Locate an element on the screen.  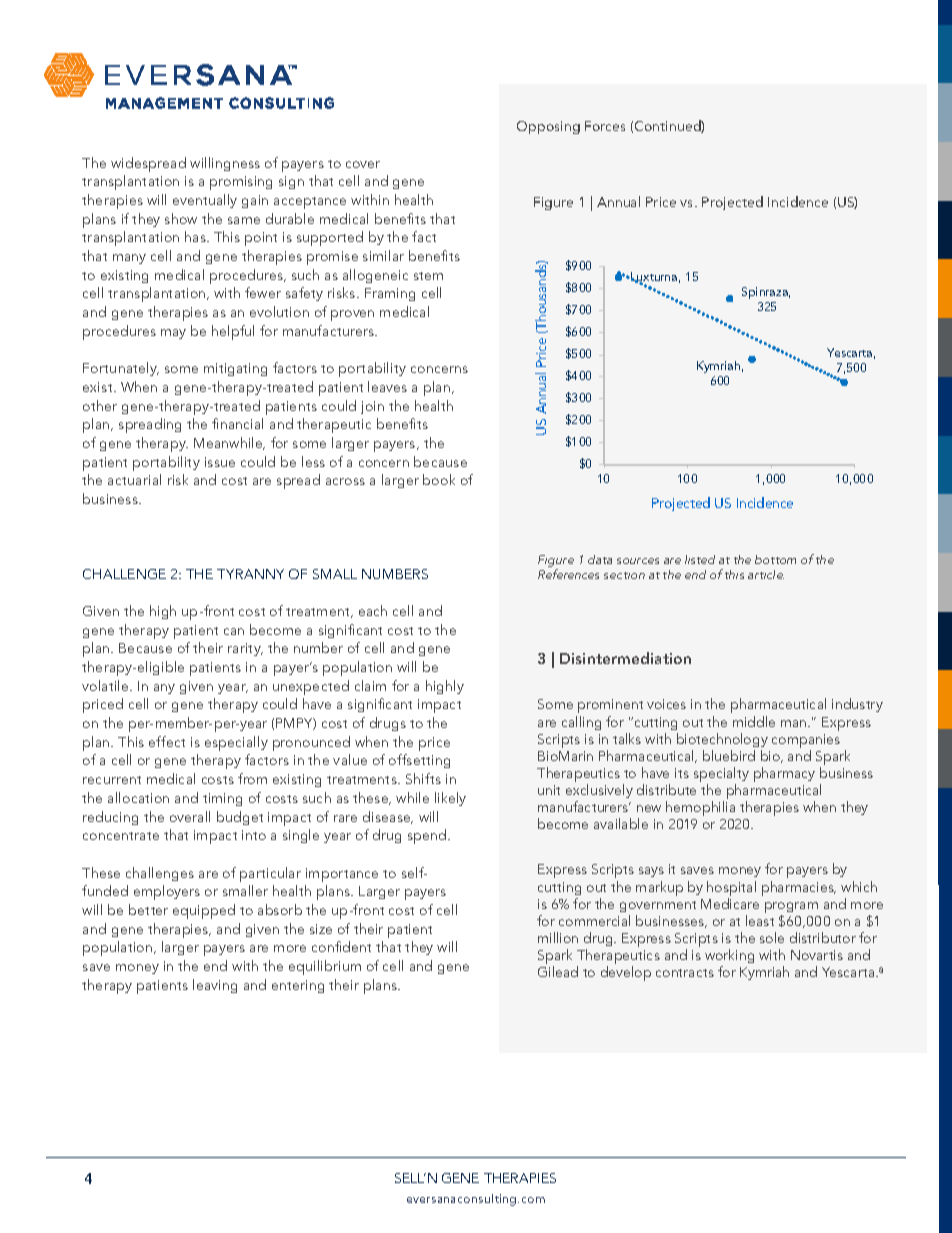
effect is located at coordinates (167, 741).
